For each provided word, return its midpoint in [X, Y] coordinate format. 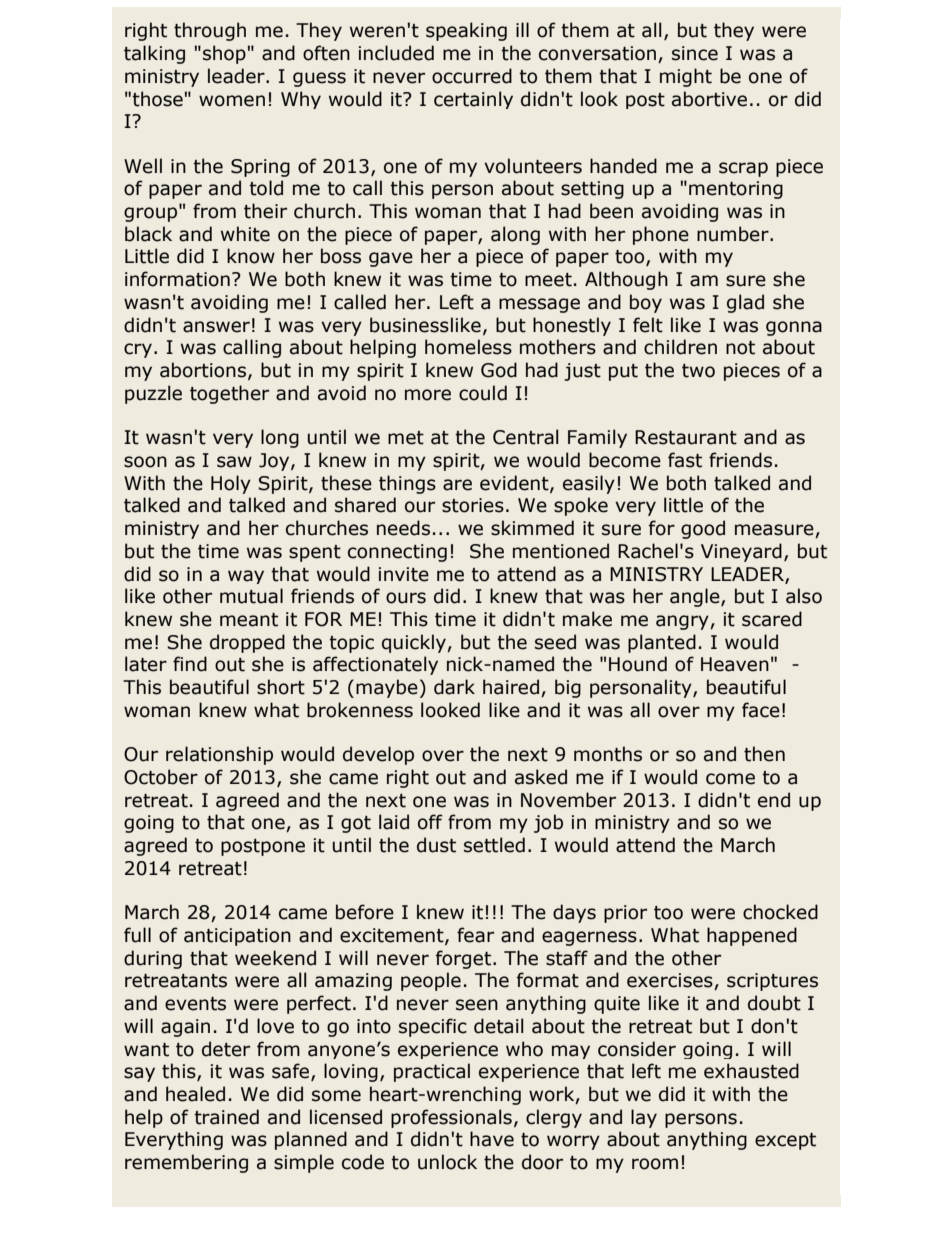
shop [224, 54]
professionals [451, 1118]
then [764, 754]
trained [226, 1117]
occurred [472, 76]
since [695, 53]
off [430, 822]
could [483, 393]
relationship [219, 755]
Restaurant [686, 437]
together [229, 394]
